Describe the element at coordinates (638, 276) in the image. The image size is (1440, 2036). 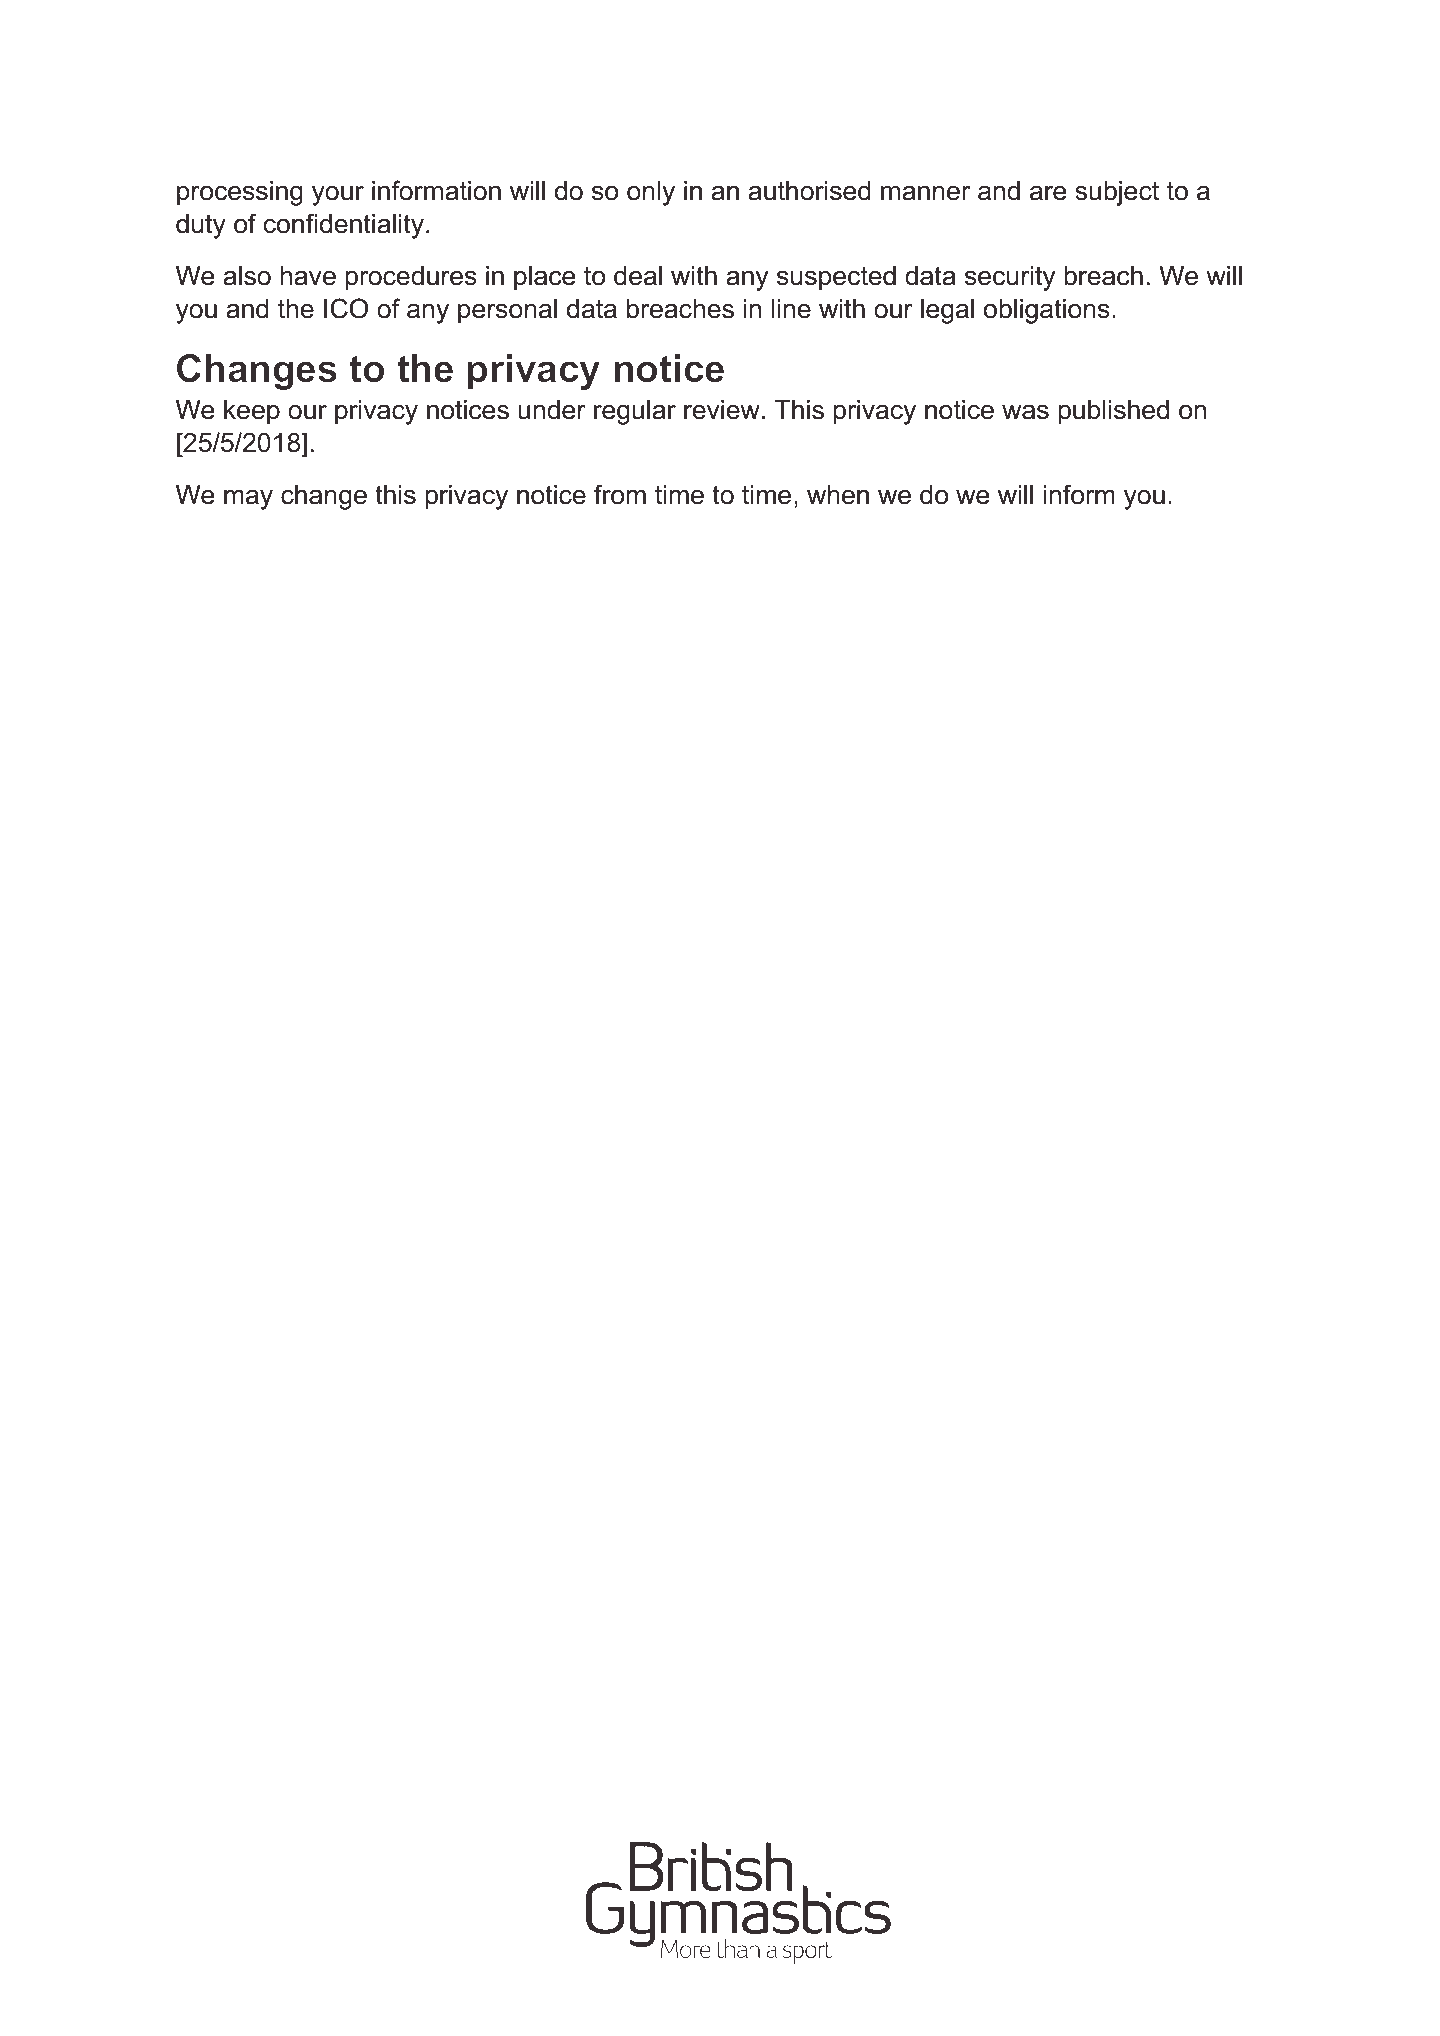
I see `deal` at that location.
